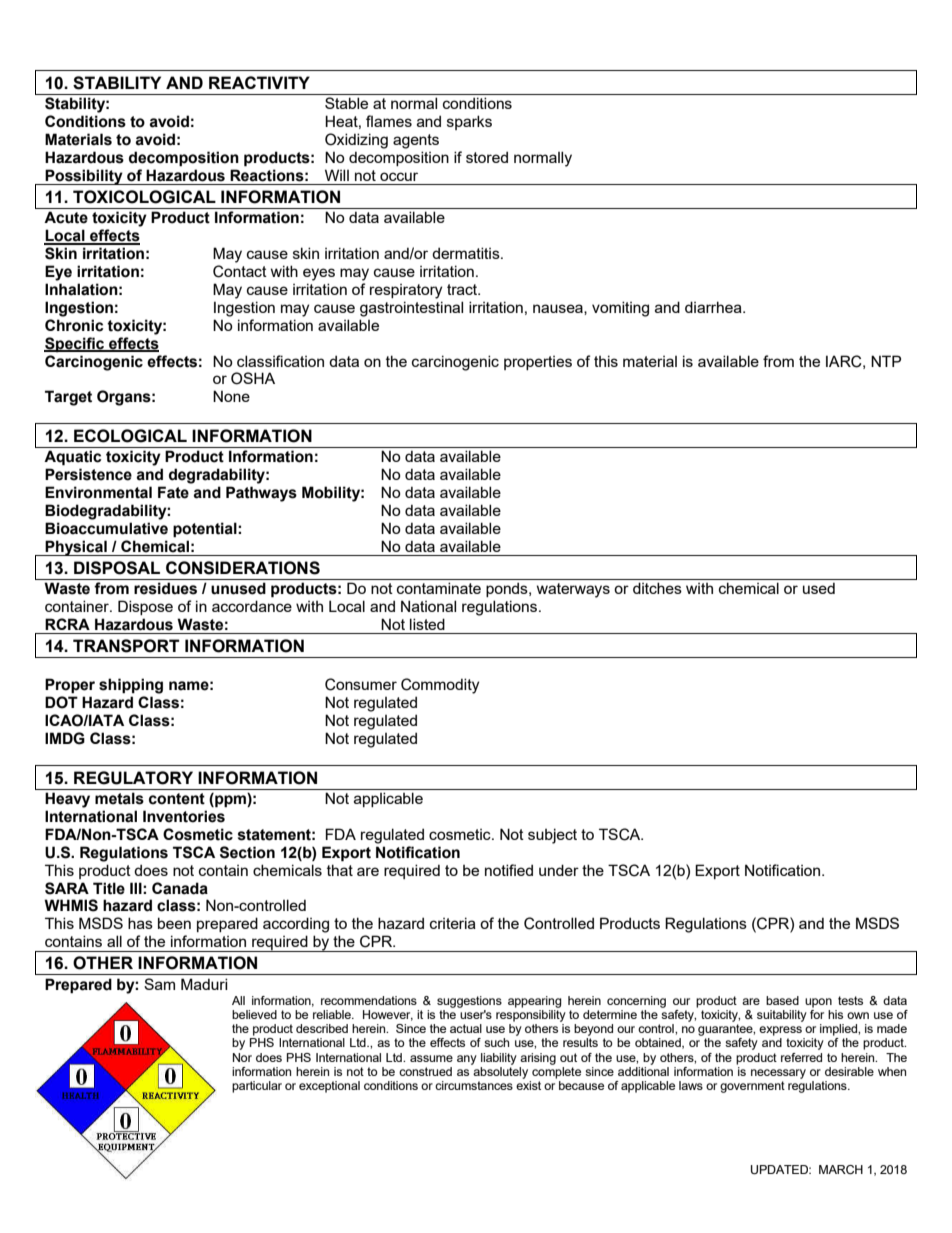 The image size is (952, 1233). What do you see at coordinates (469, 122) in the screenshot?
I see `sparks` at bounding box center [469, 122].
